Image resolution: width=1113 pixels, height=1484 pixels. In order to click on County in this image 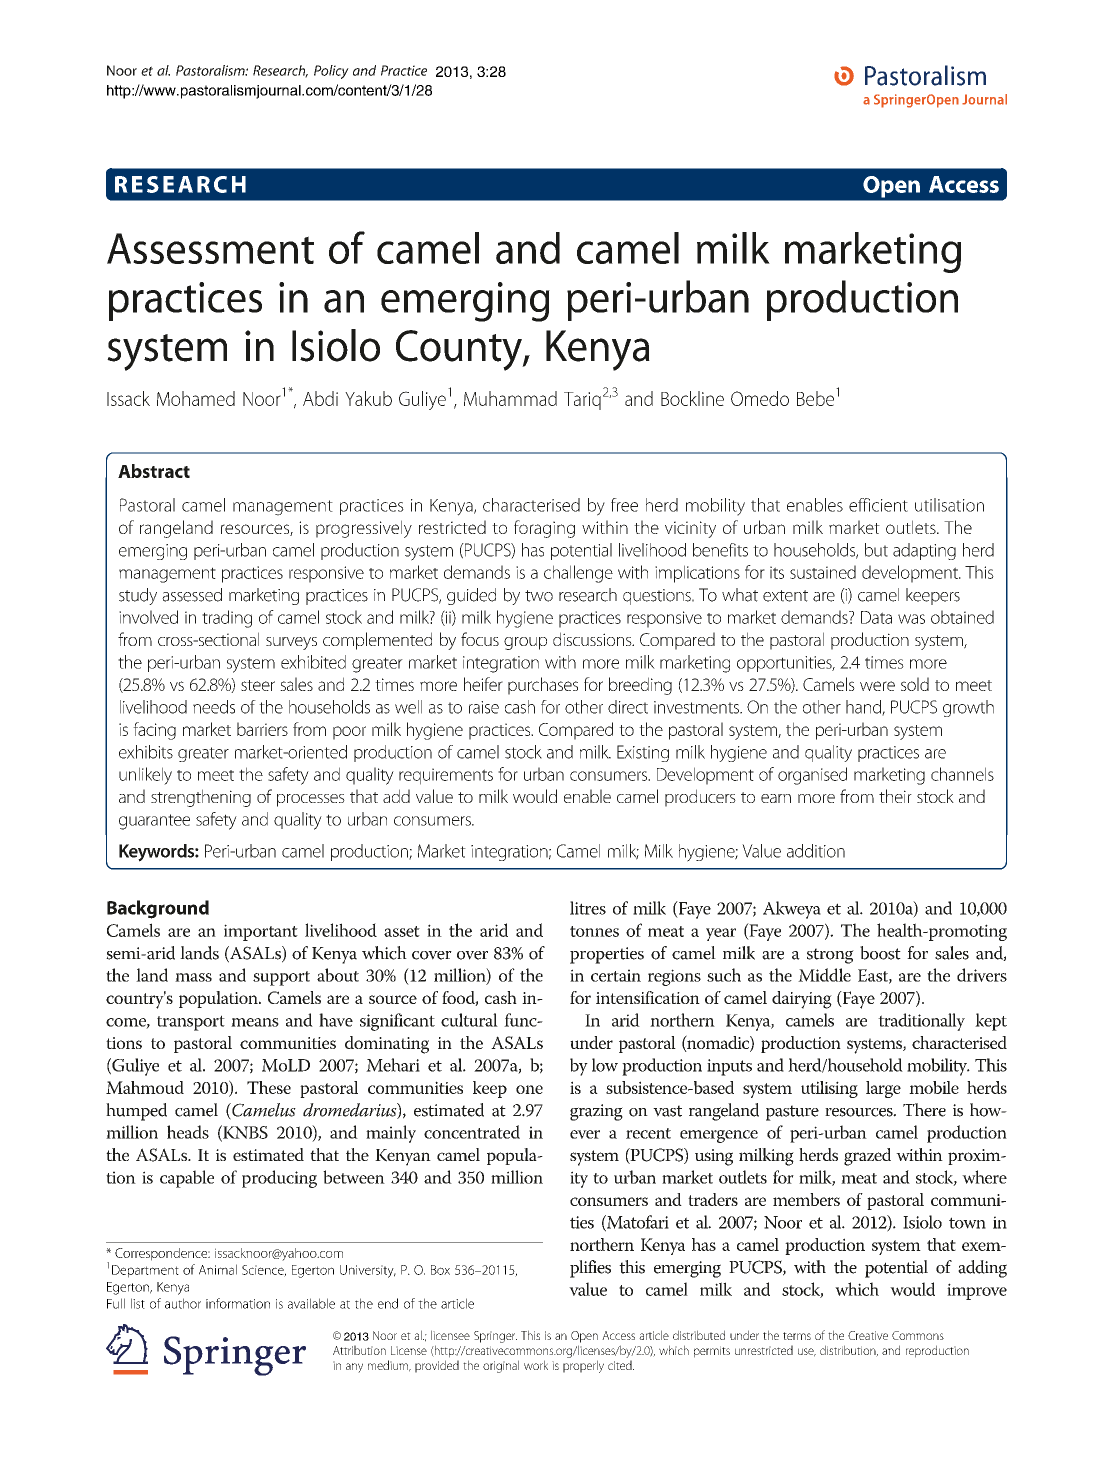, I will do `click(460, 350)`.
